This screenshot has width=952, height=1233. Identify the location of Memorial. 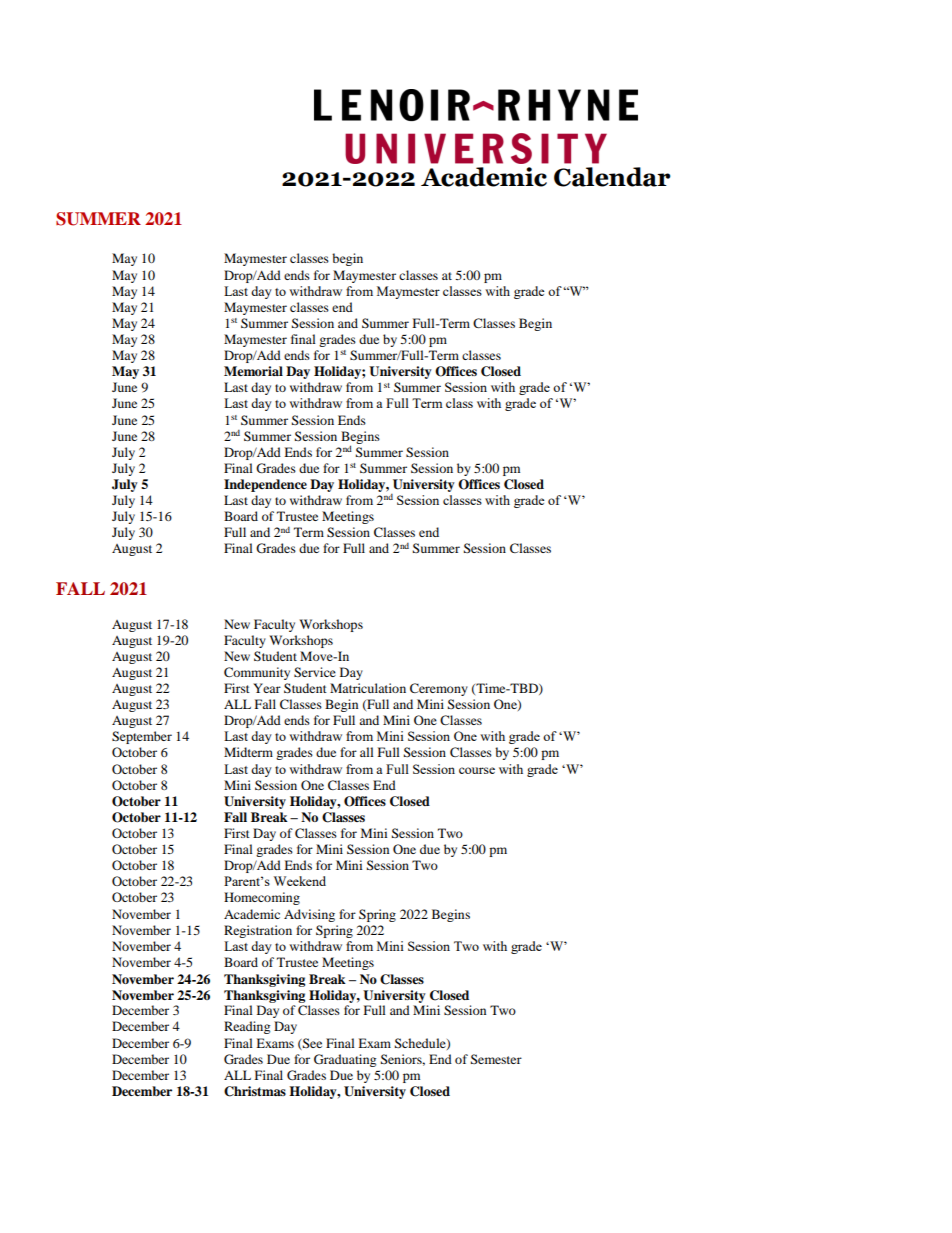
(253, 371).
